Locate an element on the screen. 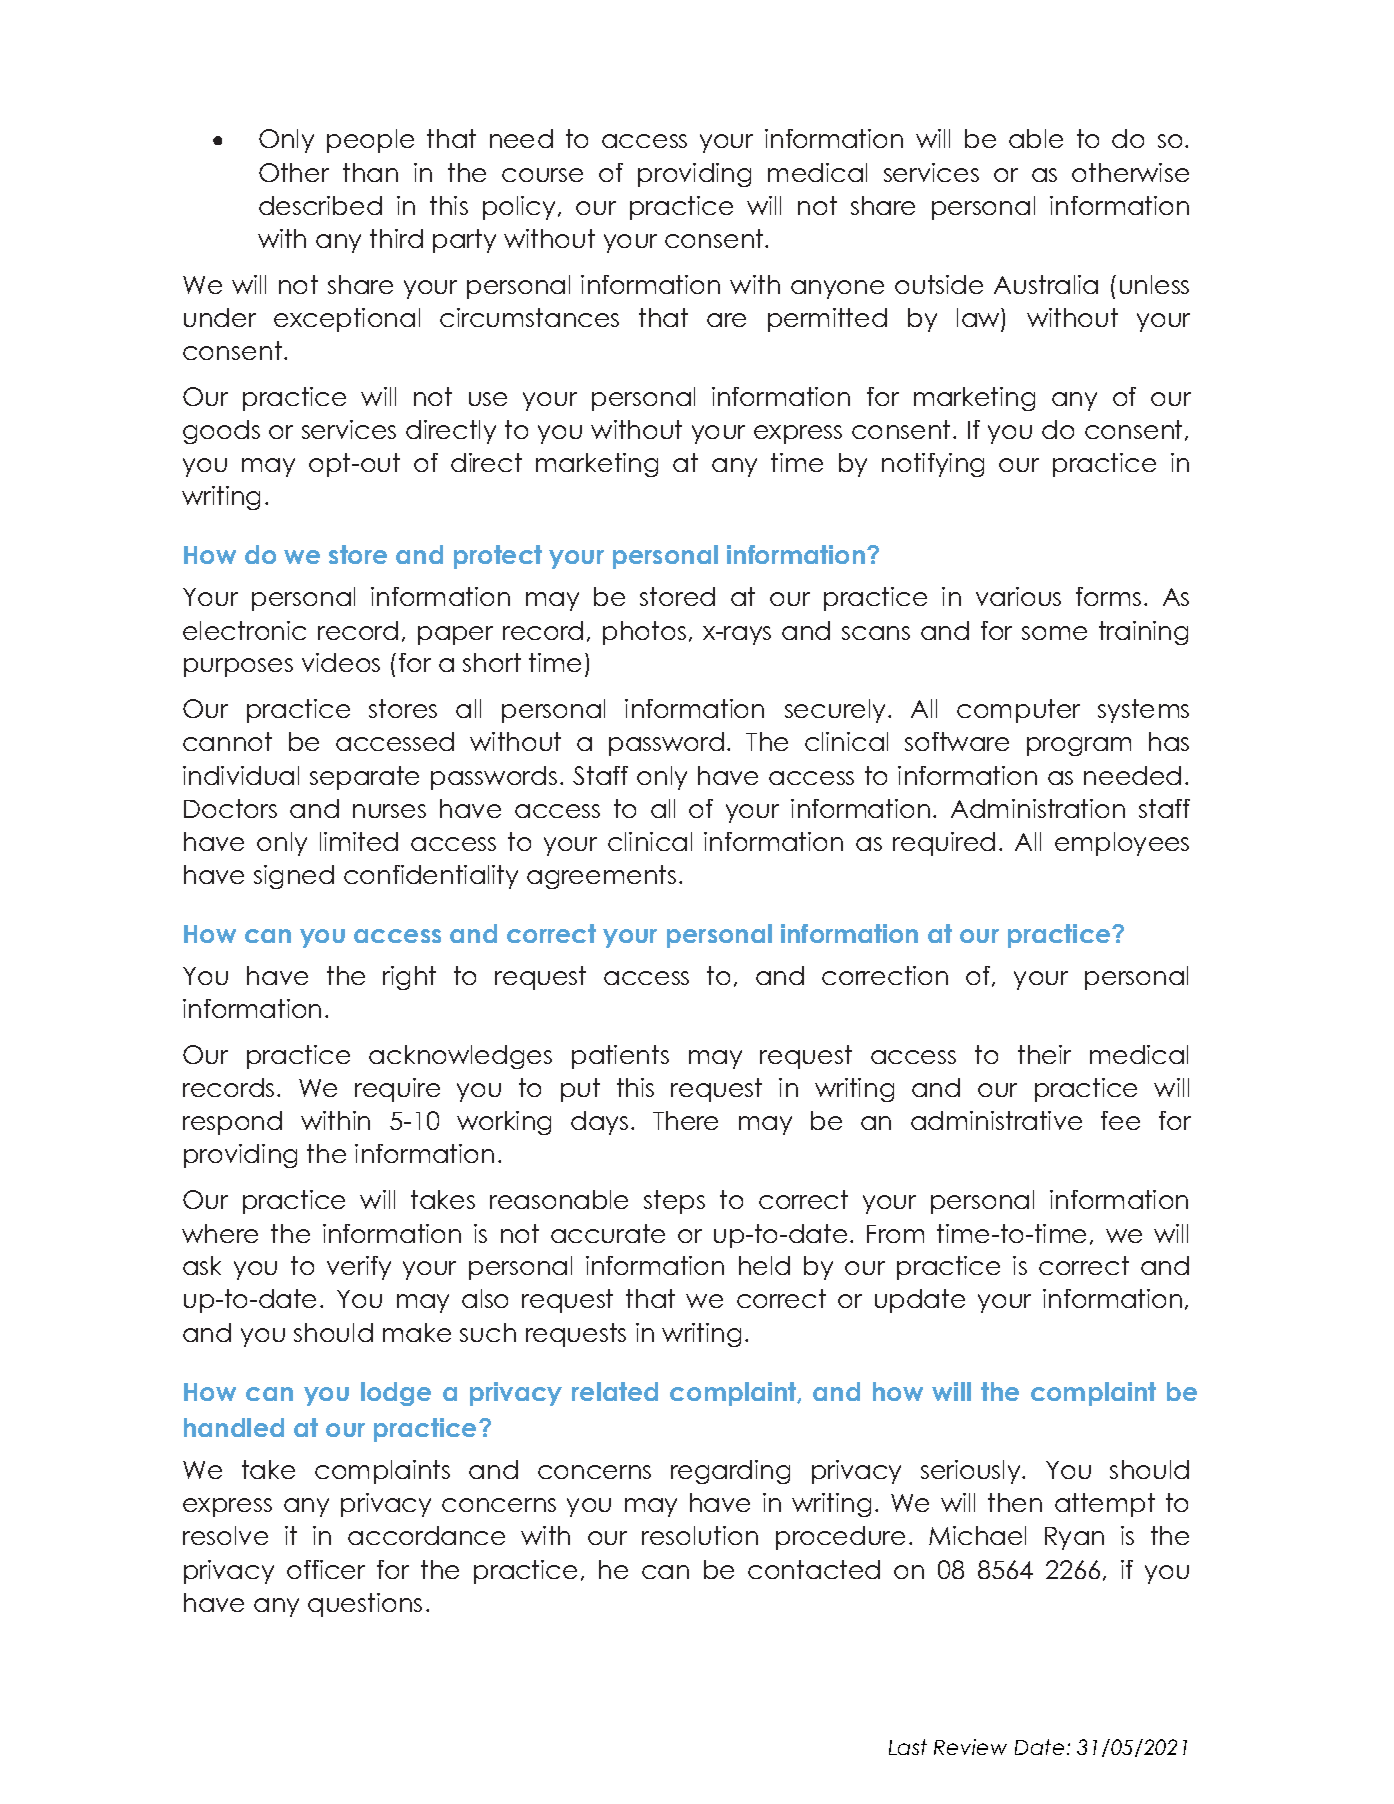  Australia is located at coordinates (1046, 284).
